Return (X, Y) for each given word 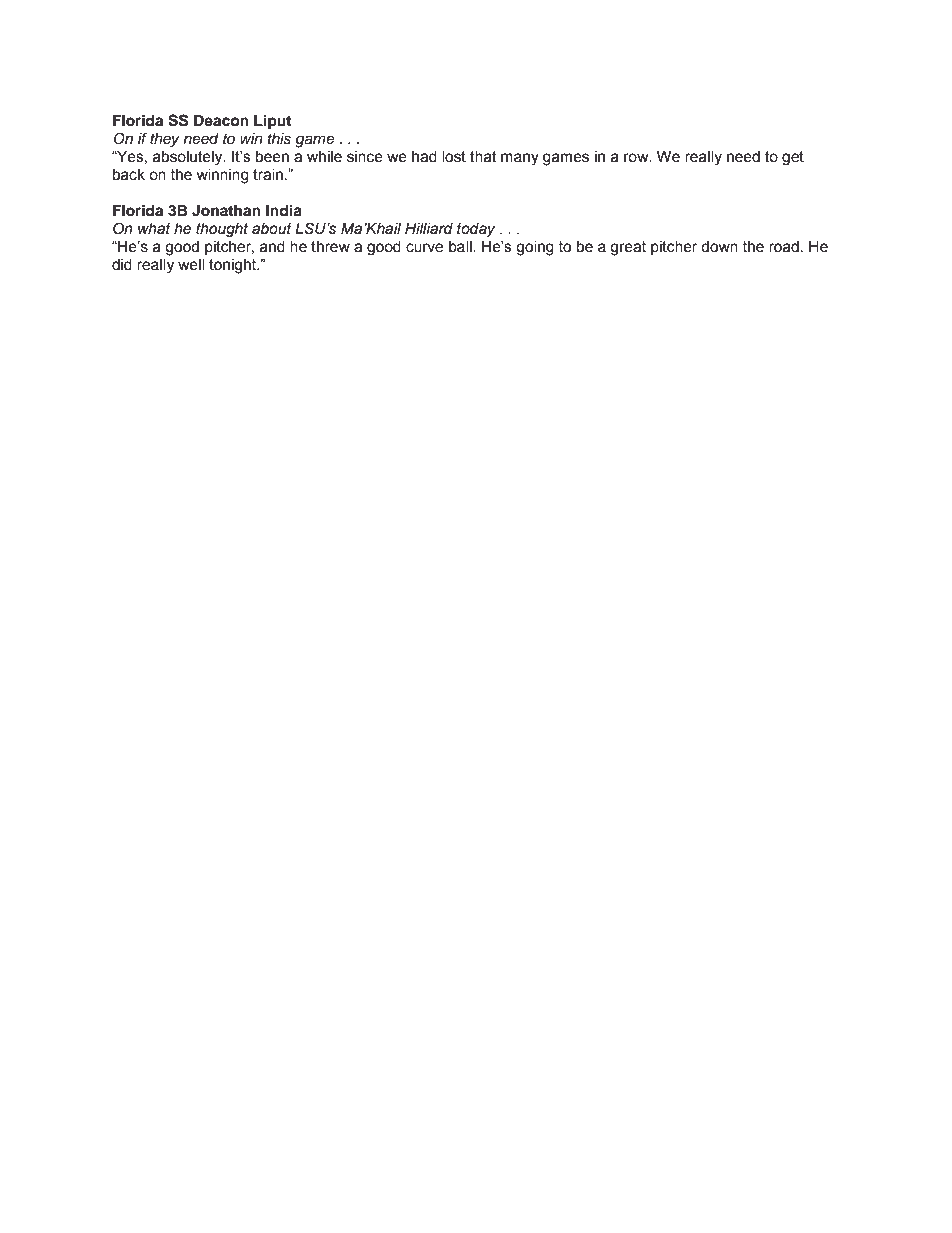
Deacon (221, 121)
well (191, 265)
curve (424, 248)
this (279, 139)
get (793, 158)
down (719, 247)
